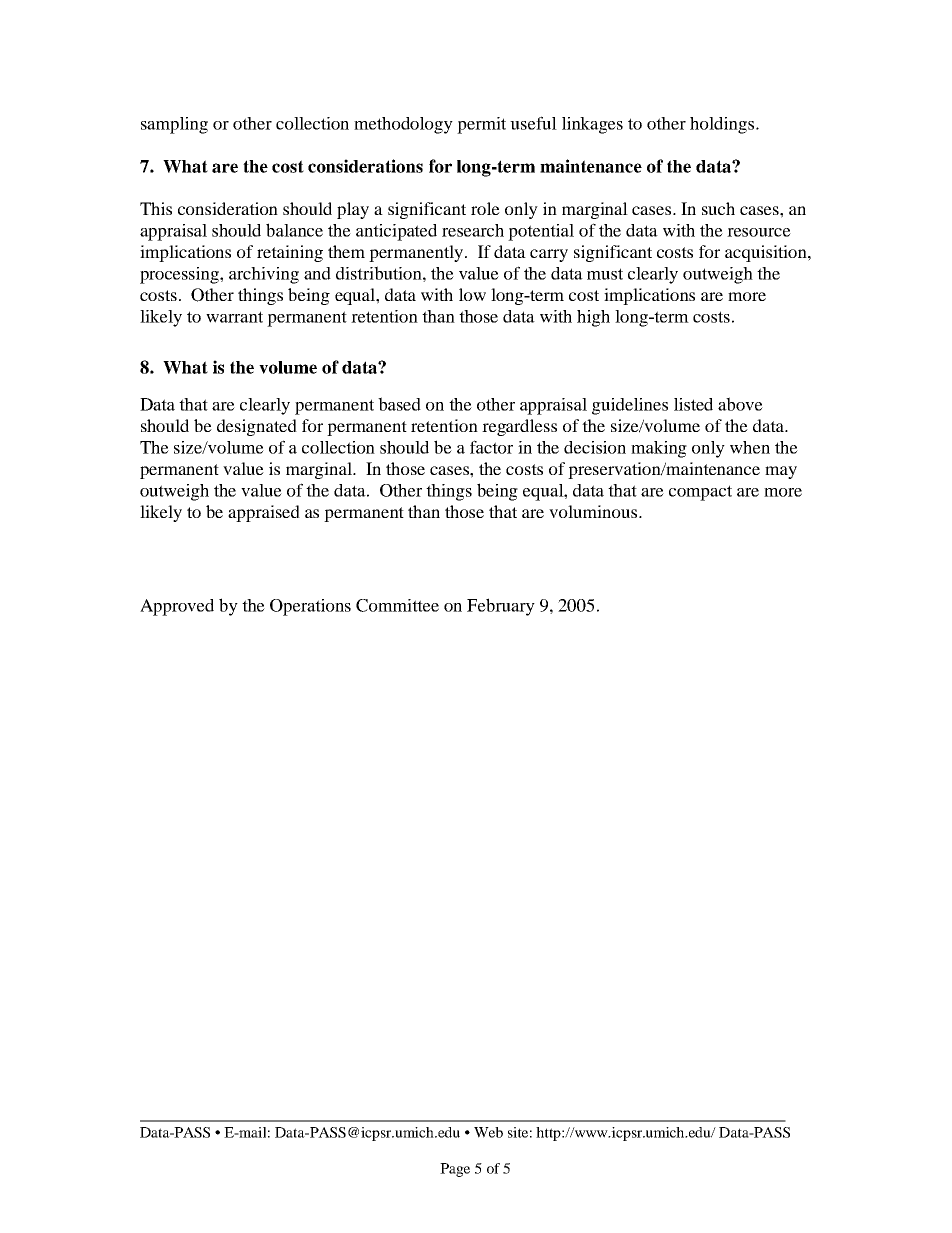 The image size is (952, 1233). What do you see at coordinates (481, 125) in the screenshot?
I see `permit` at bounding box center [481, 125].
